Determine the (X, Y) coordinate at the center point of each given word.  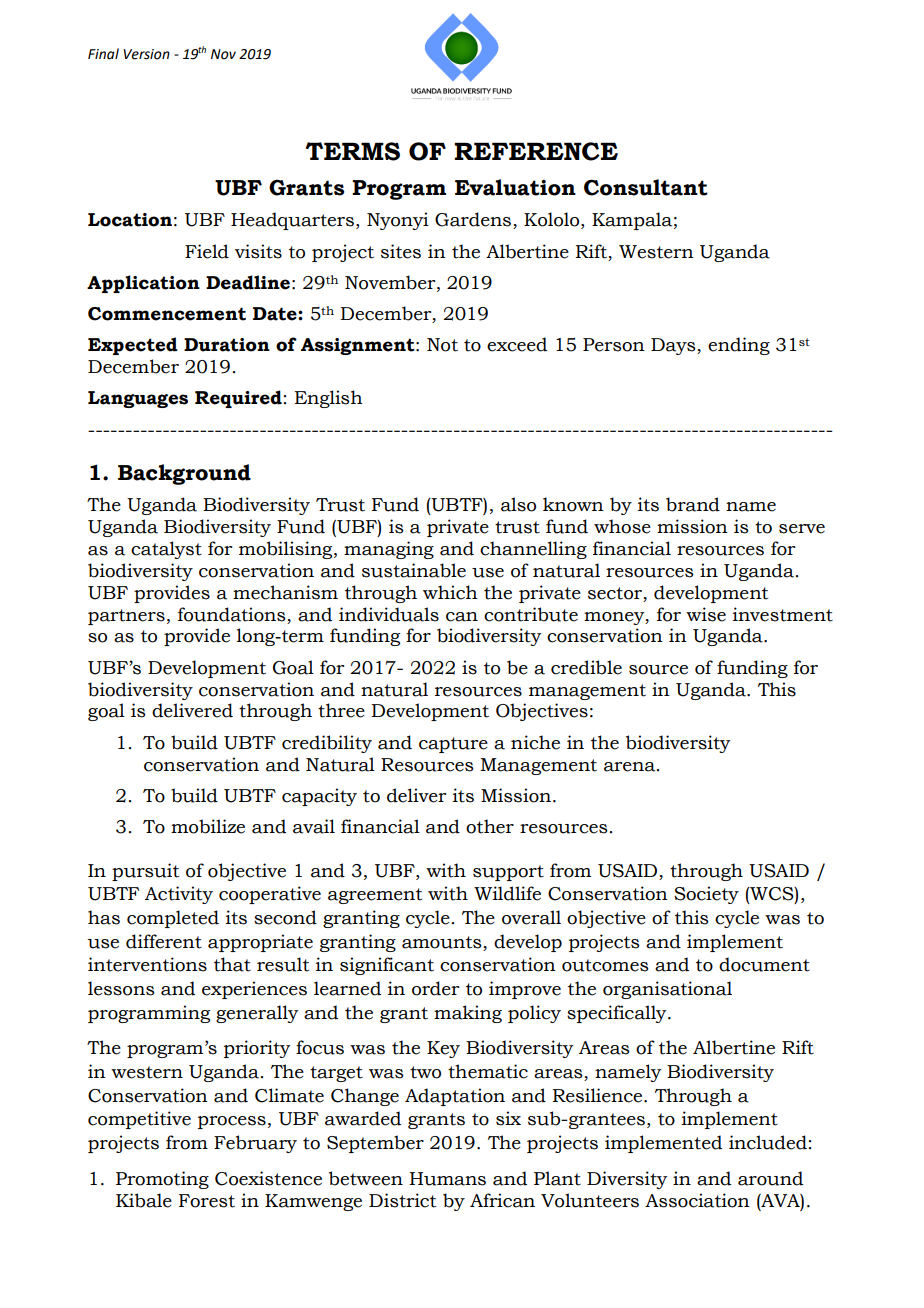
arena (631, 767)
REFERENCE (536, 151)
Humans (447, 1179)
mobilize (208, 826)
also (518, 504)
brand (693, 504)
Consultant (646, 187)
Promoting (162, 1180)
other (490, 826)
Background (184, 474)
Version (147, 54)
